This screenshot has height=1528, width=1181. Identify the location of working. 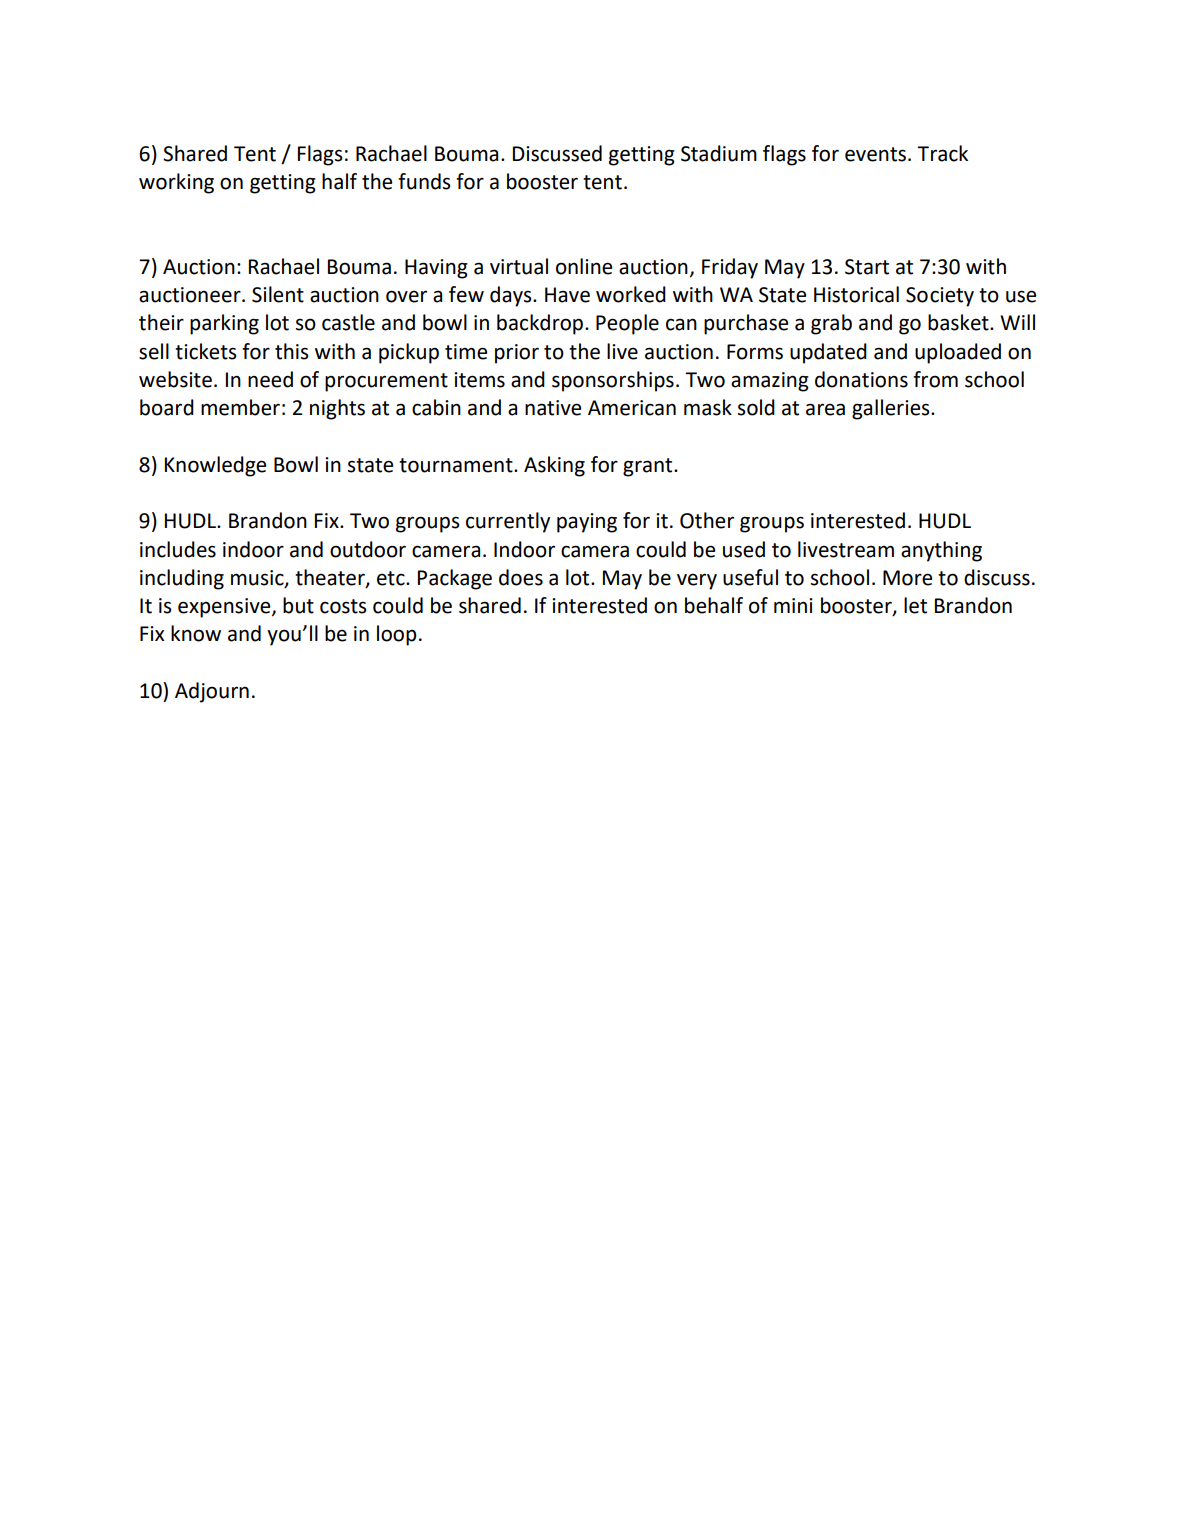
(176, 183).
